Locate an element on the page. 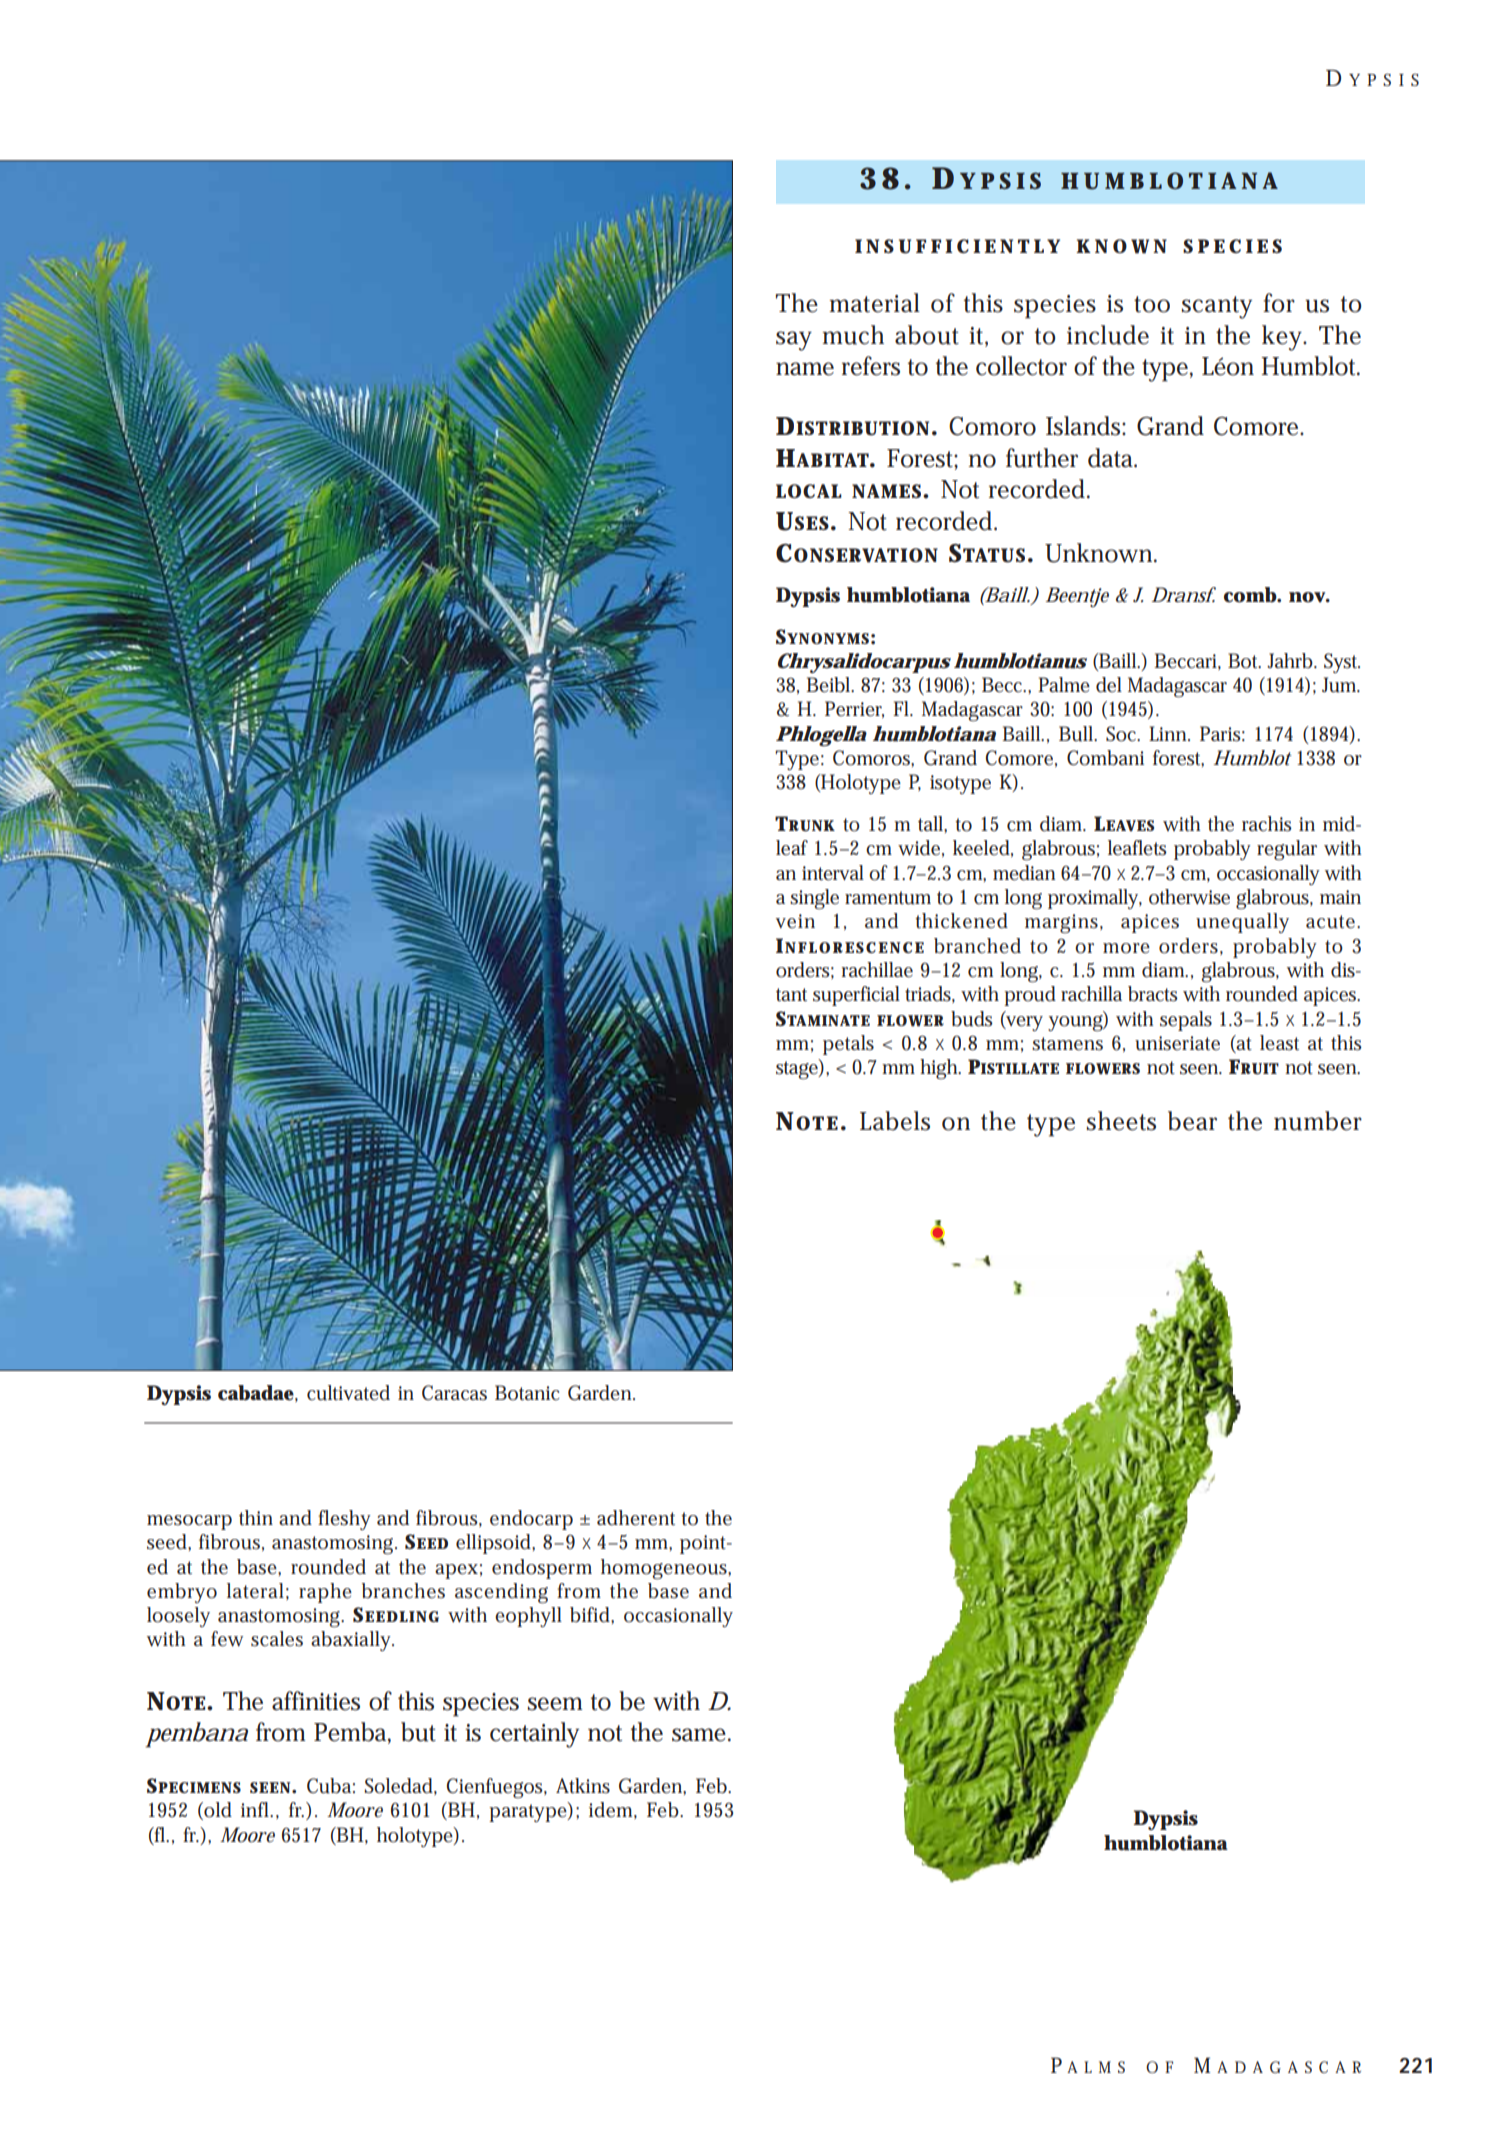 This image has height=2134, width=1509. old is located at coordinates (217, 1811).
